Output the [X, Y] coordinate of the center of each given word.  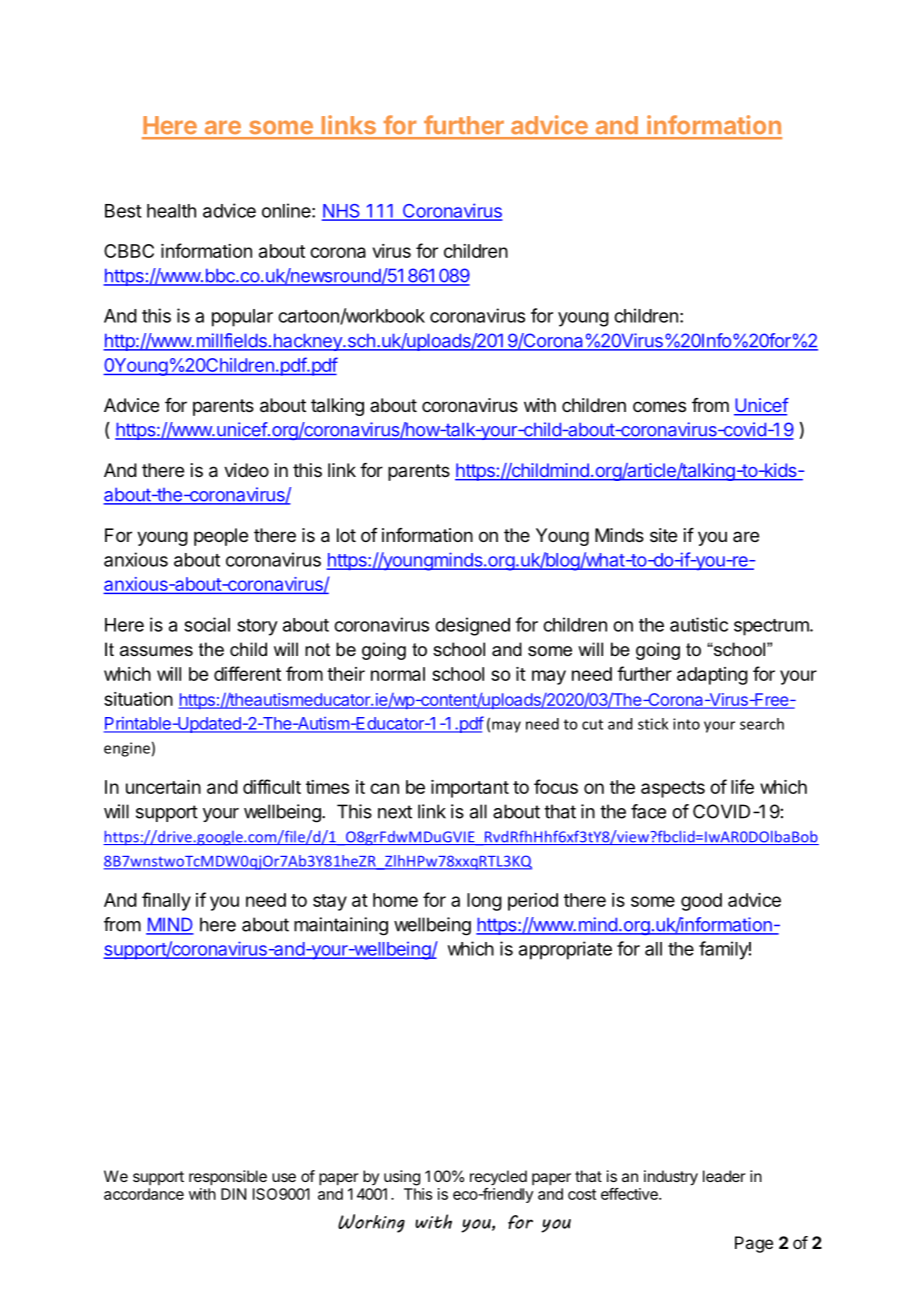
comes [659, 406]
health [171, 211]
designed [472, 626]
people [221, 537]
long [484, 902]
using [402, 1178]
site [663, 535]
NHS [342, 212]
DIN [233, 1194]
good [701, 902]
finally [166, 901]
